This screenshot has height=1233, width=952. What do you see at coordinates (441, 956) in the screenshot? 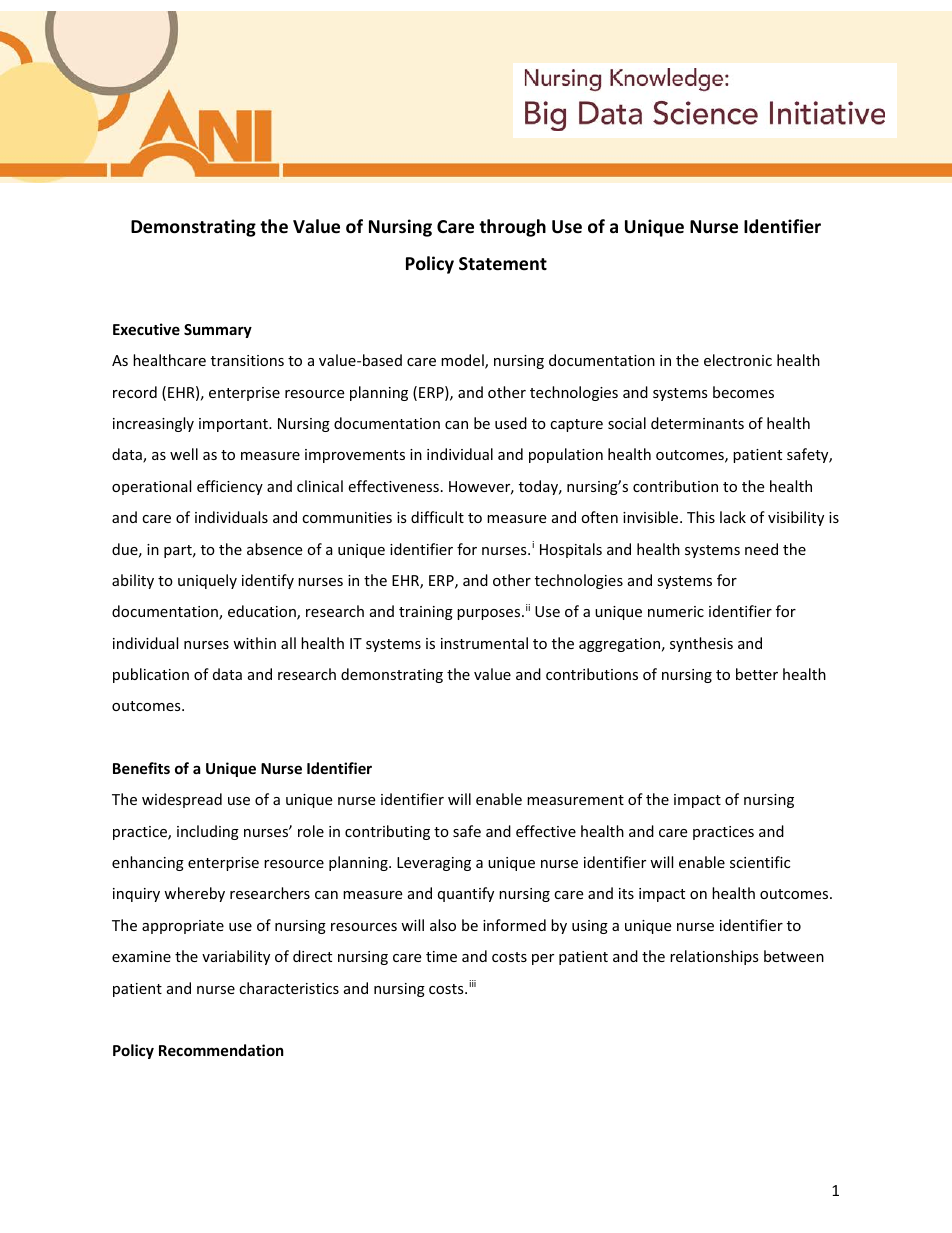
I see `time` at bounding box center [441, 956].
